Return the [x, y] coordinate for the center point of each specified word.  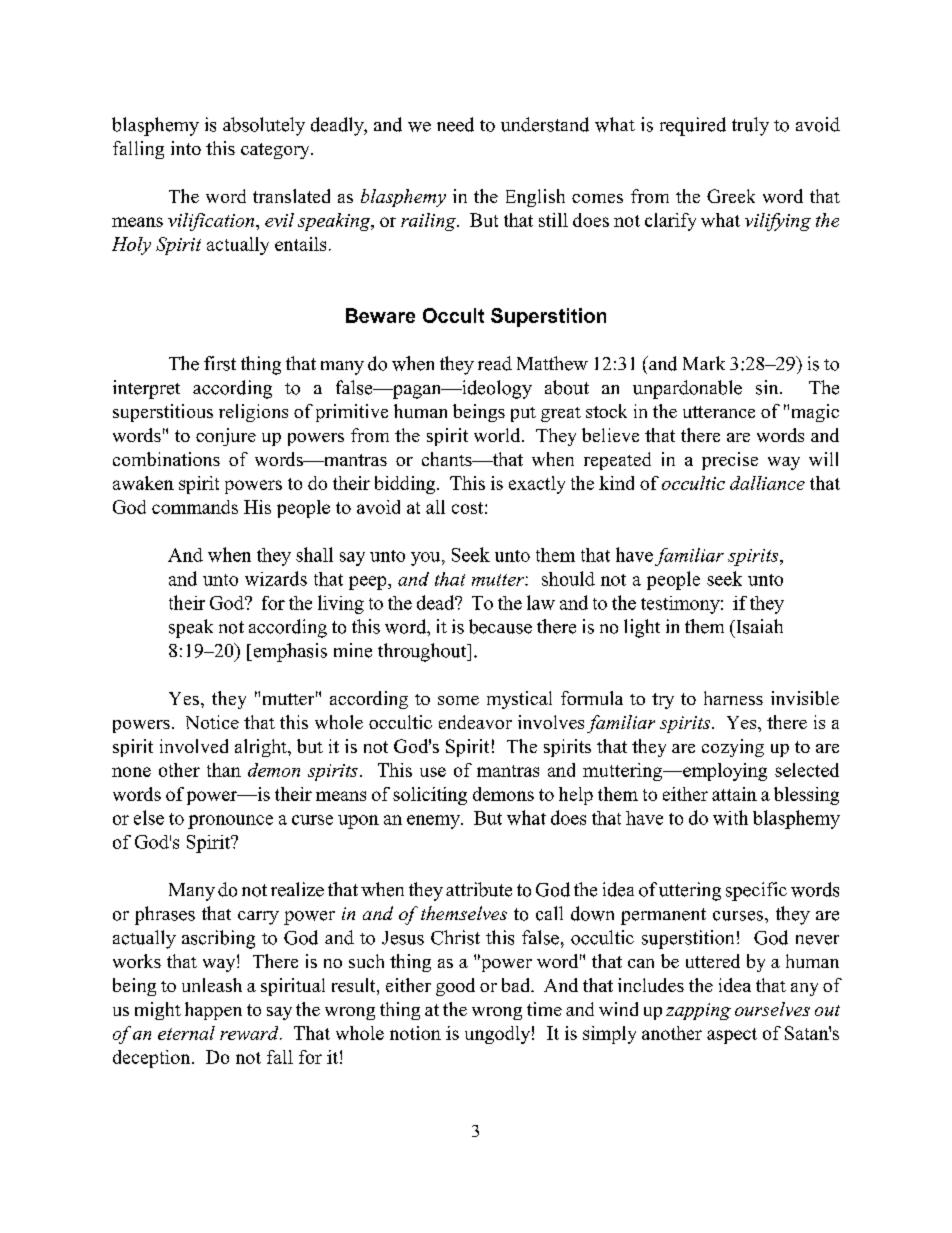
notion [415, 1033]
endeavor [475, 722]
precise [730, 461]
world [498, 435]
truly [750, 126]
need [455, 124]
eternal [186, 1033]
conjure [226, 437]
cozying [733, 748]
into [186, 148]
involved [194, 746]
